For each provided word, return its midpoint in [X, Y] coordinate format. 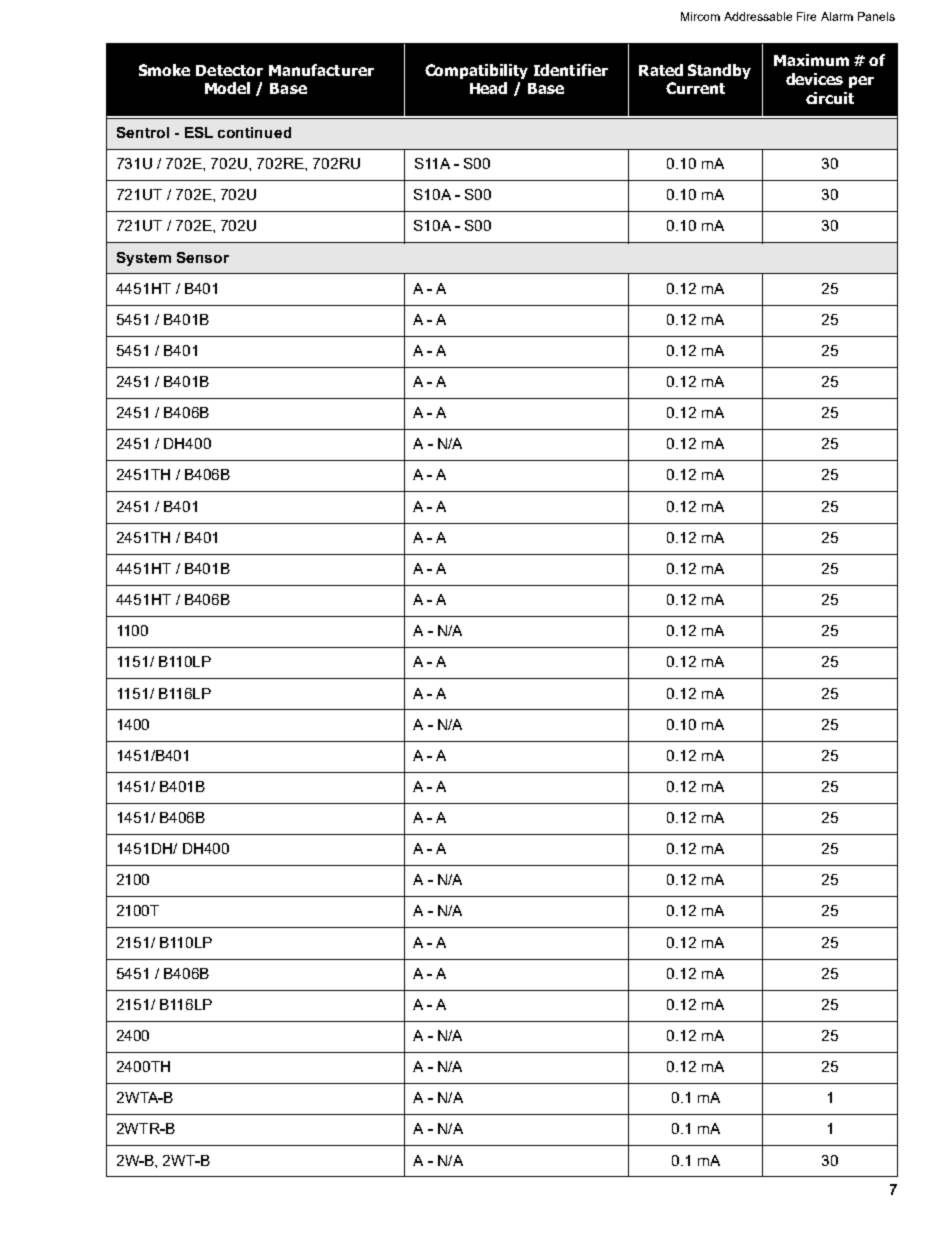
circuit [830, 98]
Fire [806, 16]
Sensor [203, 257]
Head [488, 88]
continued [254, 132]
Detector [229, 70]
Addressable [758, 16]
